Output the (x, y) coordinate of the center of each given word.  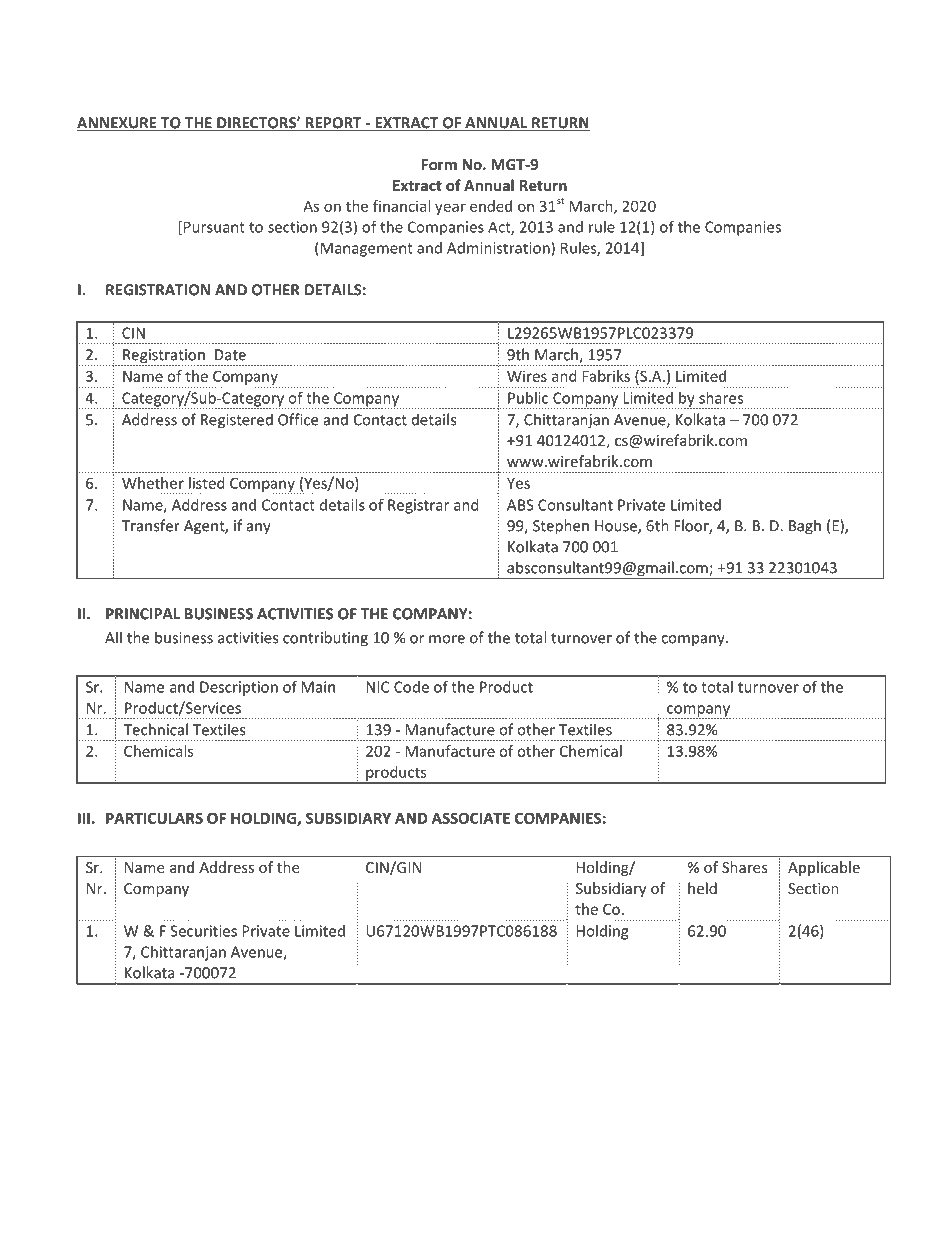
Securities (203, 931)
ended (491, 206)
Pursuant (214, 227)
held (702, 888)
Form (439, 164)
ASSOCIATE (471, 818)
